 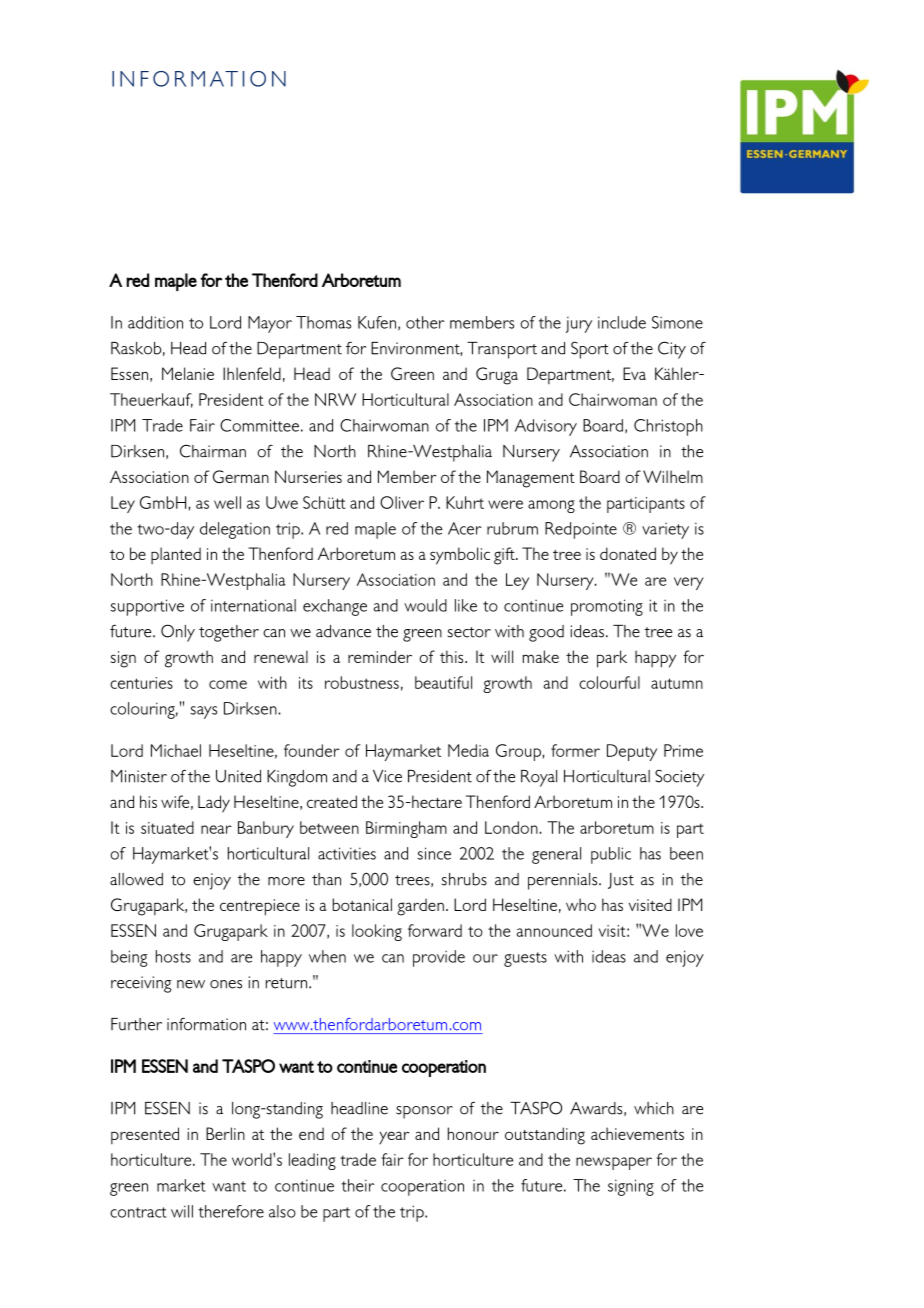 What do you see at coordinates (358, 1185) in the screenshot?
I see `their` at bounding box center [358, 1185].
